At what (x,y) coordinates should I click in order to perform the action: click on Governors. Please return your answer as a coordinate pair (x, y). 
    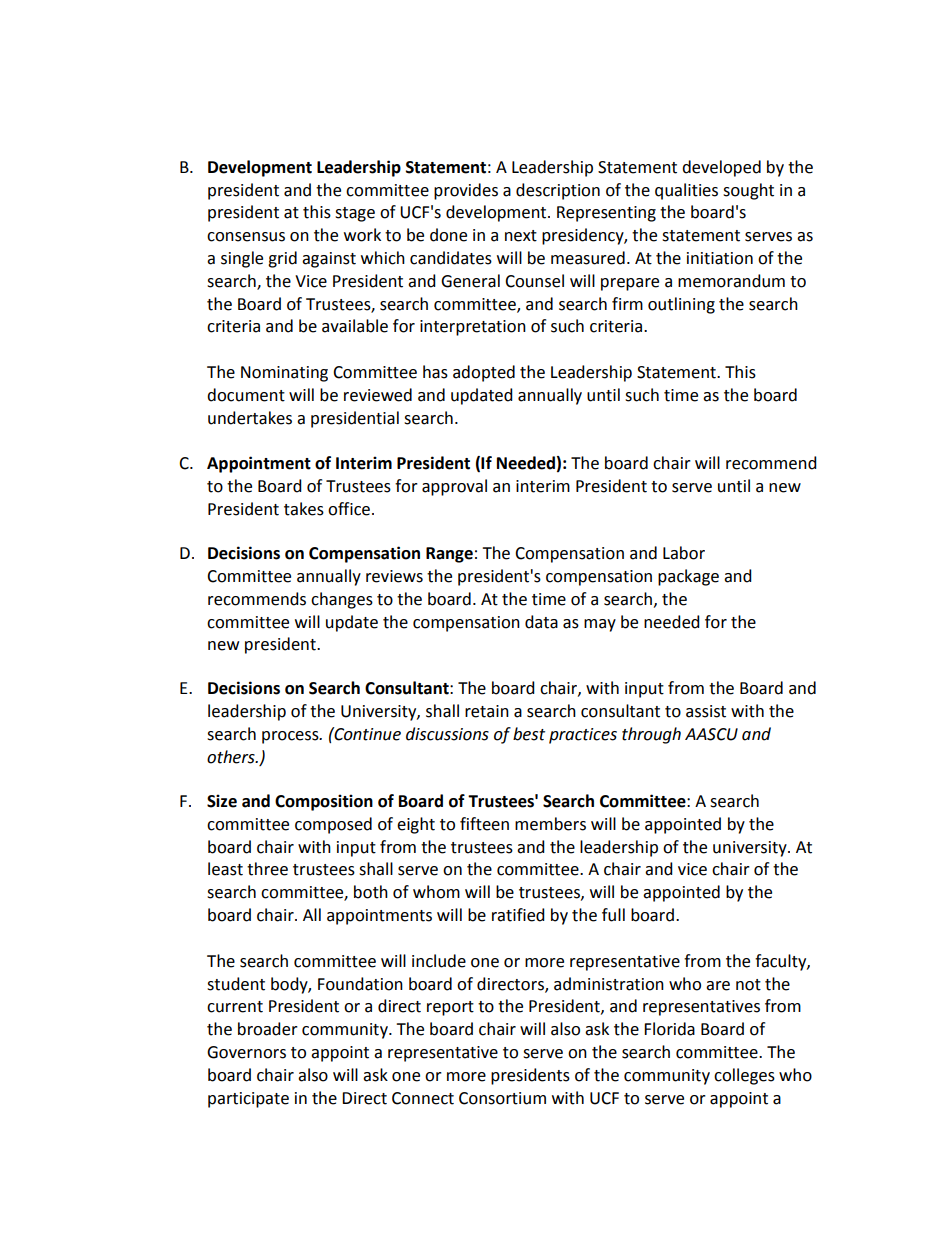
    Looking at the image, I should click on (246, 1052).
